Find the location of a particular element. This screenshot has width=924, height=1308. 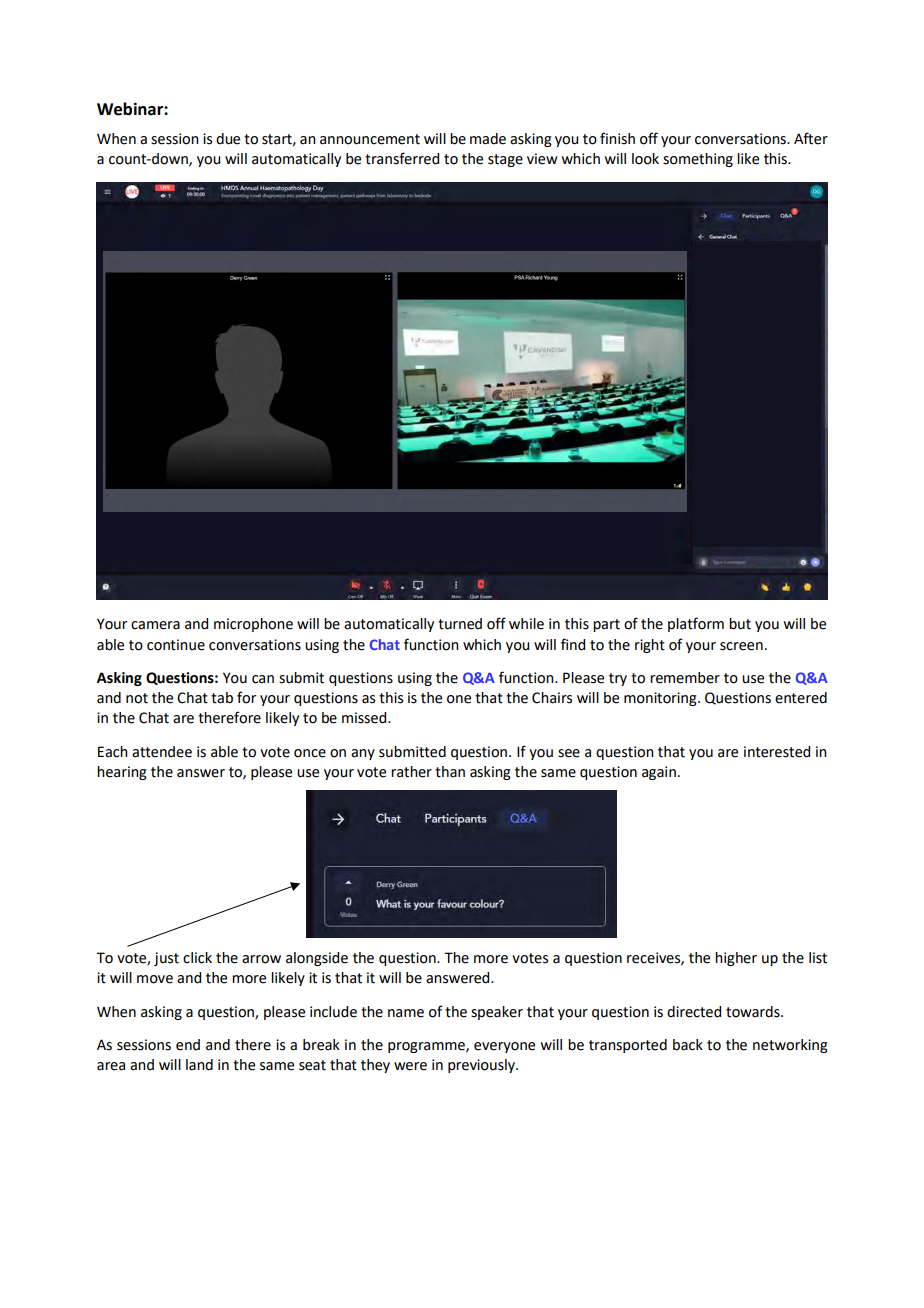

than is located at coordinates (450, 772).
